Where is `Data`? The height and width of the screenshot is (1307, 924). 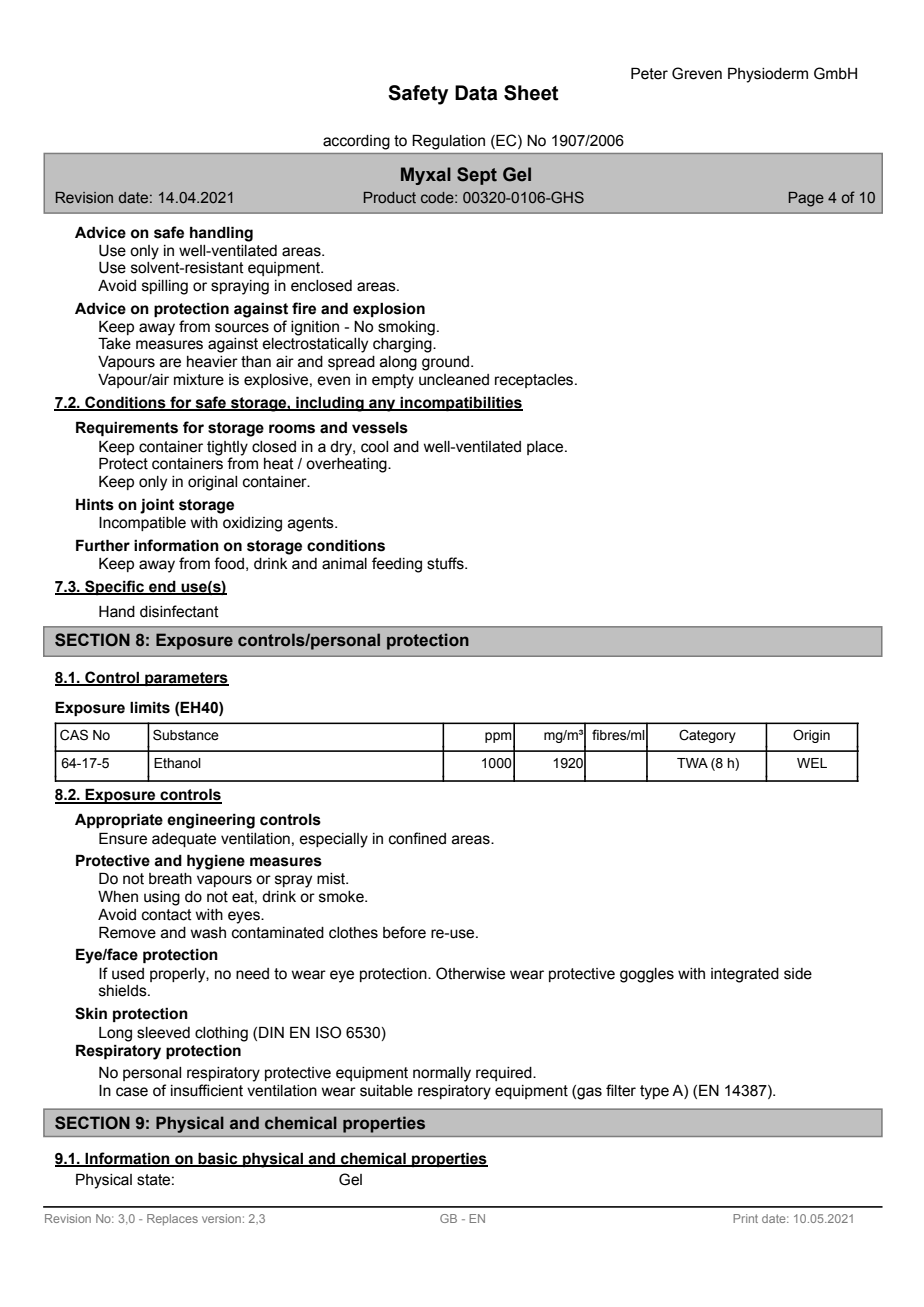
Data is located at coordinates (476, 93).
